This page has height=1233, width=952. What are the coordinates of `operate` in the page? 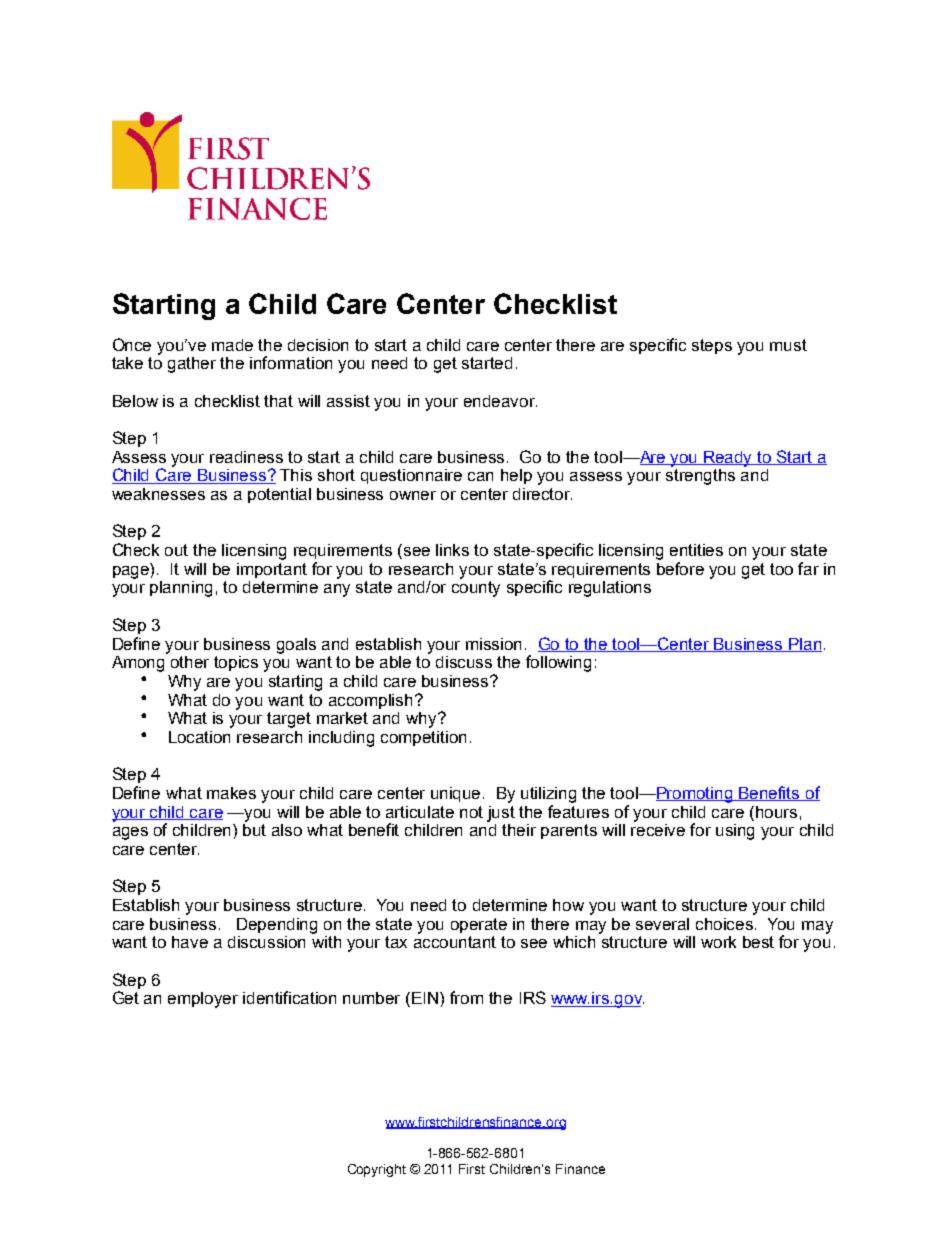 It's located at (479, 925).
